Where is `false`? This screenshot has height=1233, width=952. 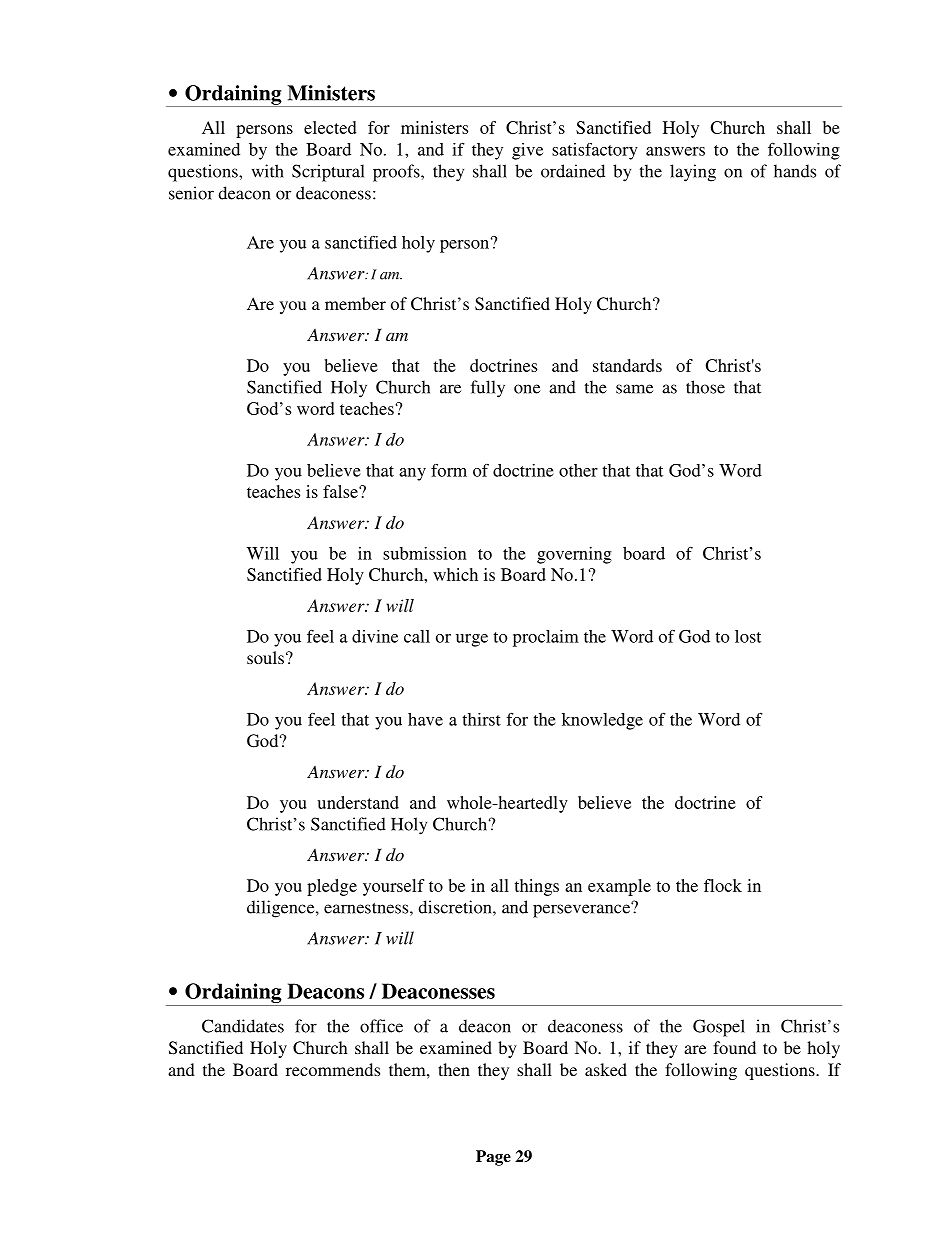
false is located at coordinates (341, 491).
